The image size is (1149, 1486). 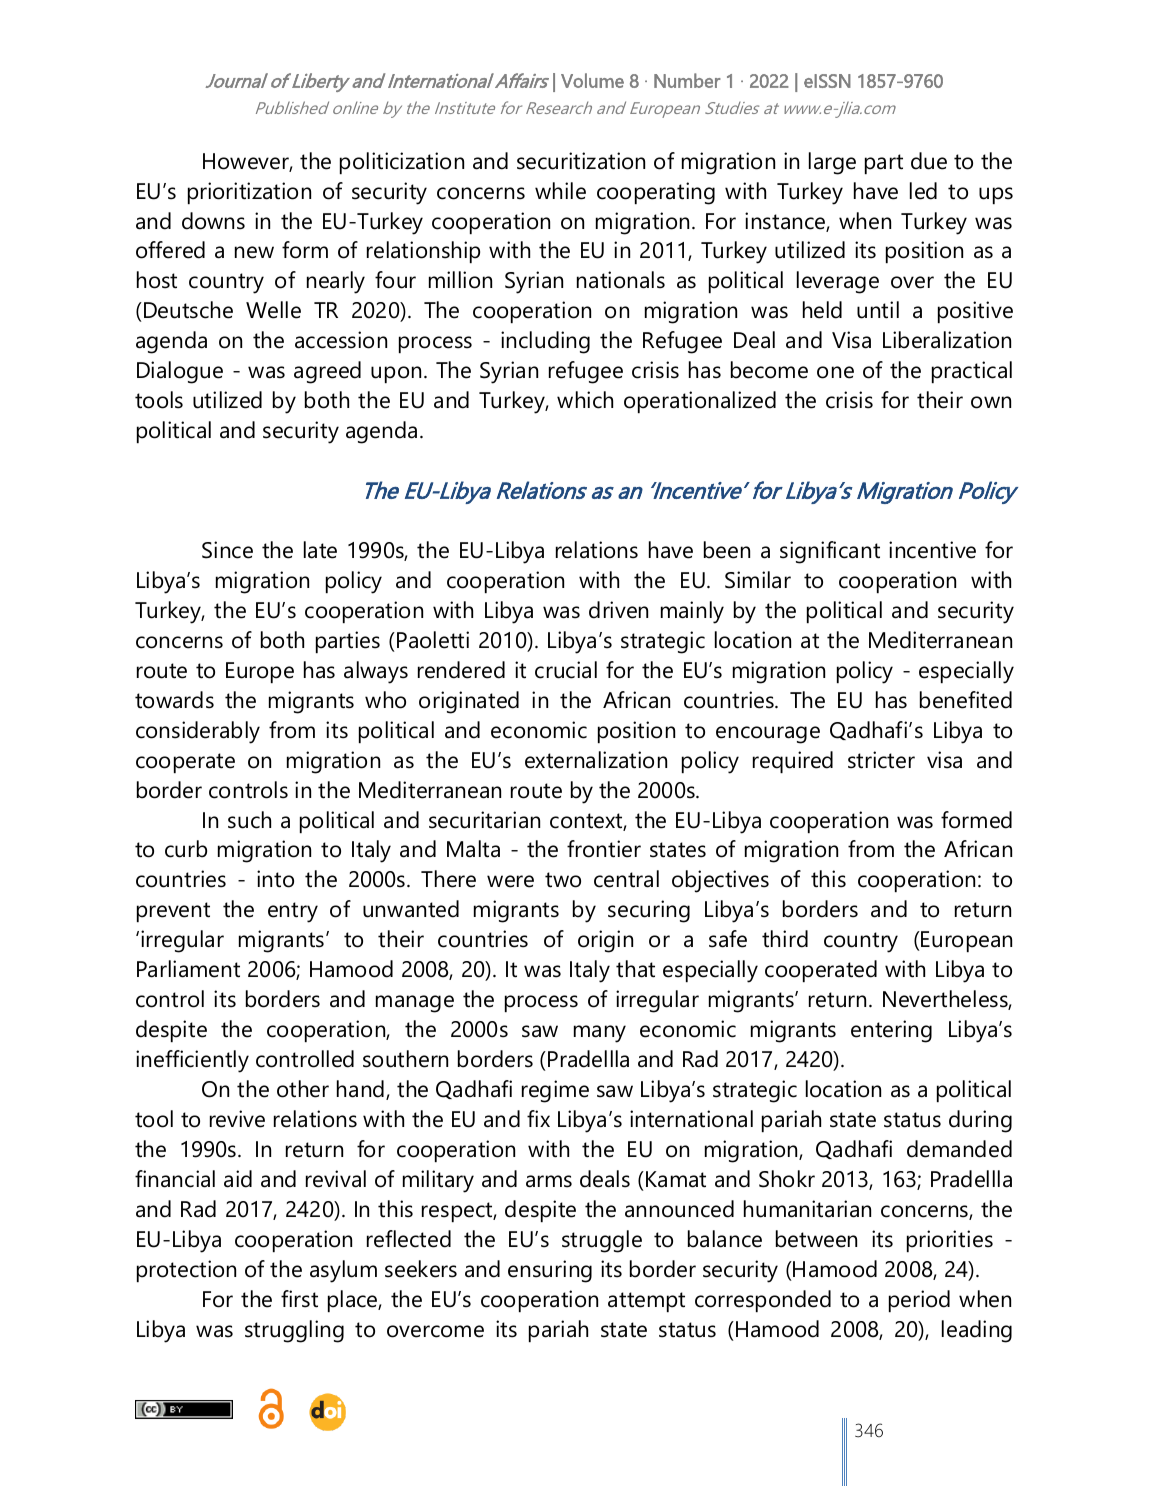 I want to click on ensuring, so click(x=550, y=1271).
